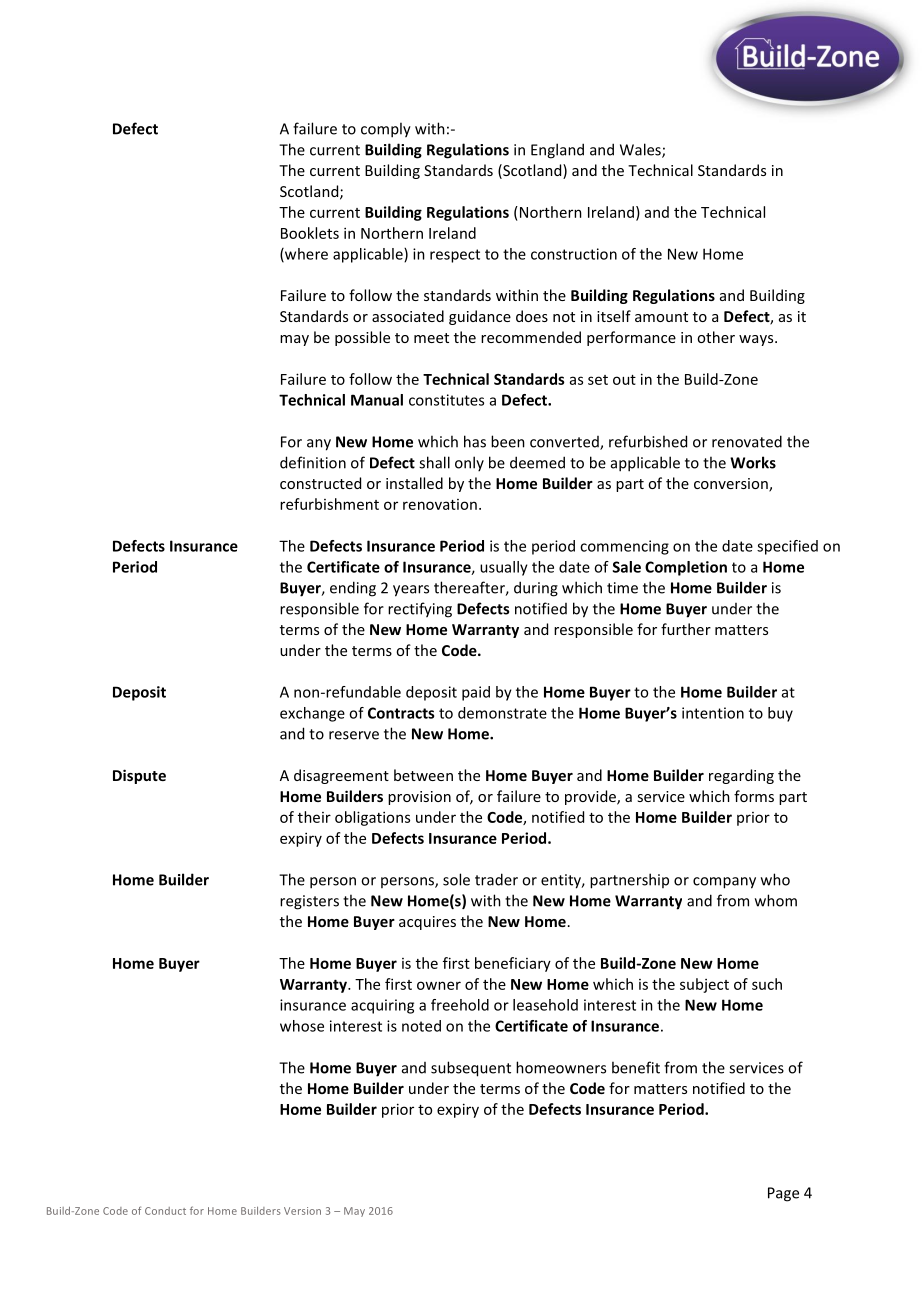 The height and width of the screenshot is (1308, 924). What do you see at coordinates (641, 150) in the screenshot?
I see `Wales` at bounding box center [641, 150].
